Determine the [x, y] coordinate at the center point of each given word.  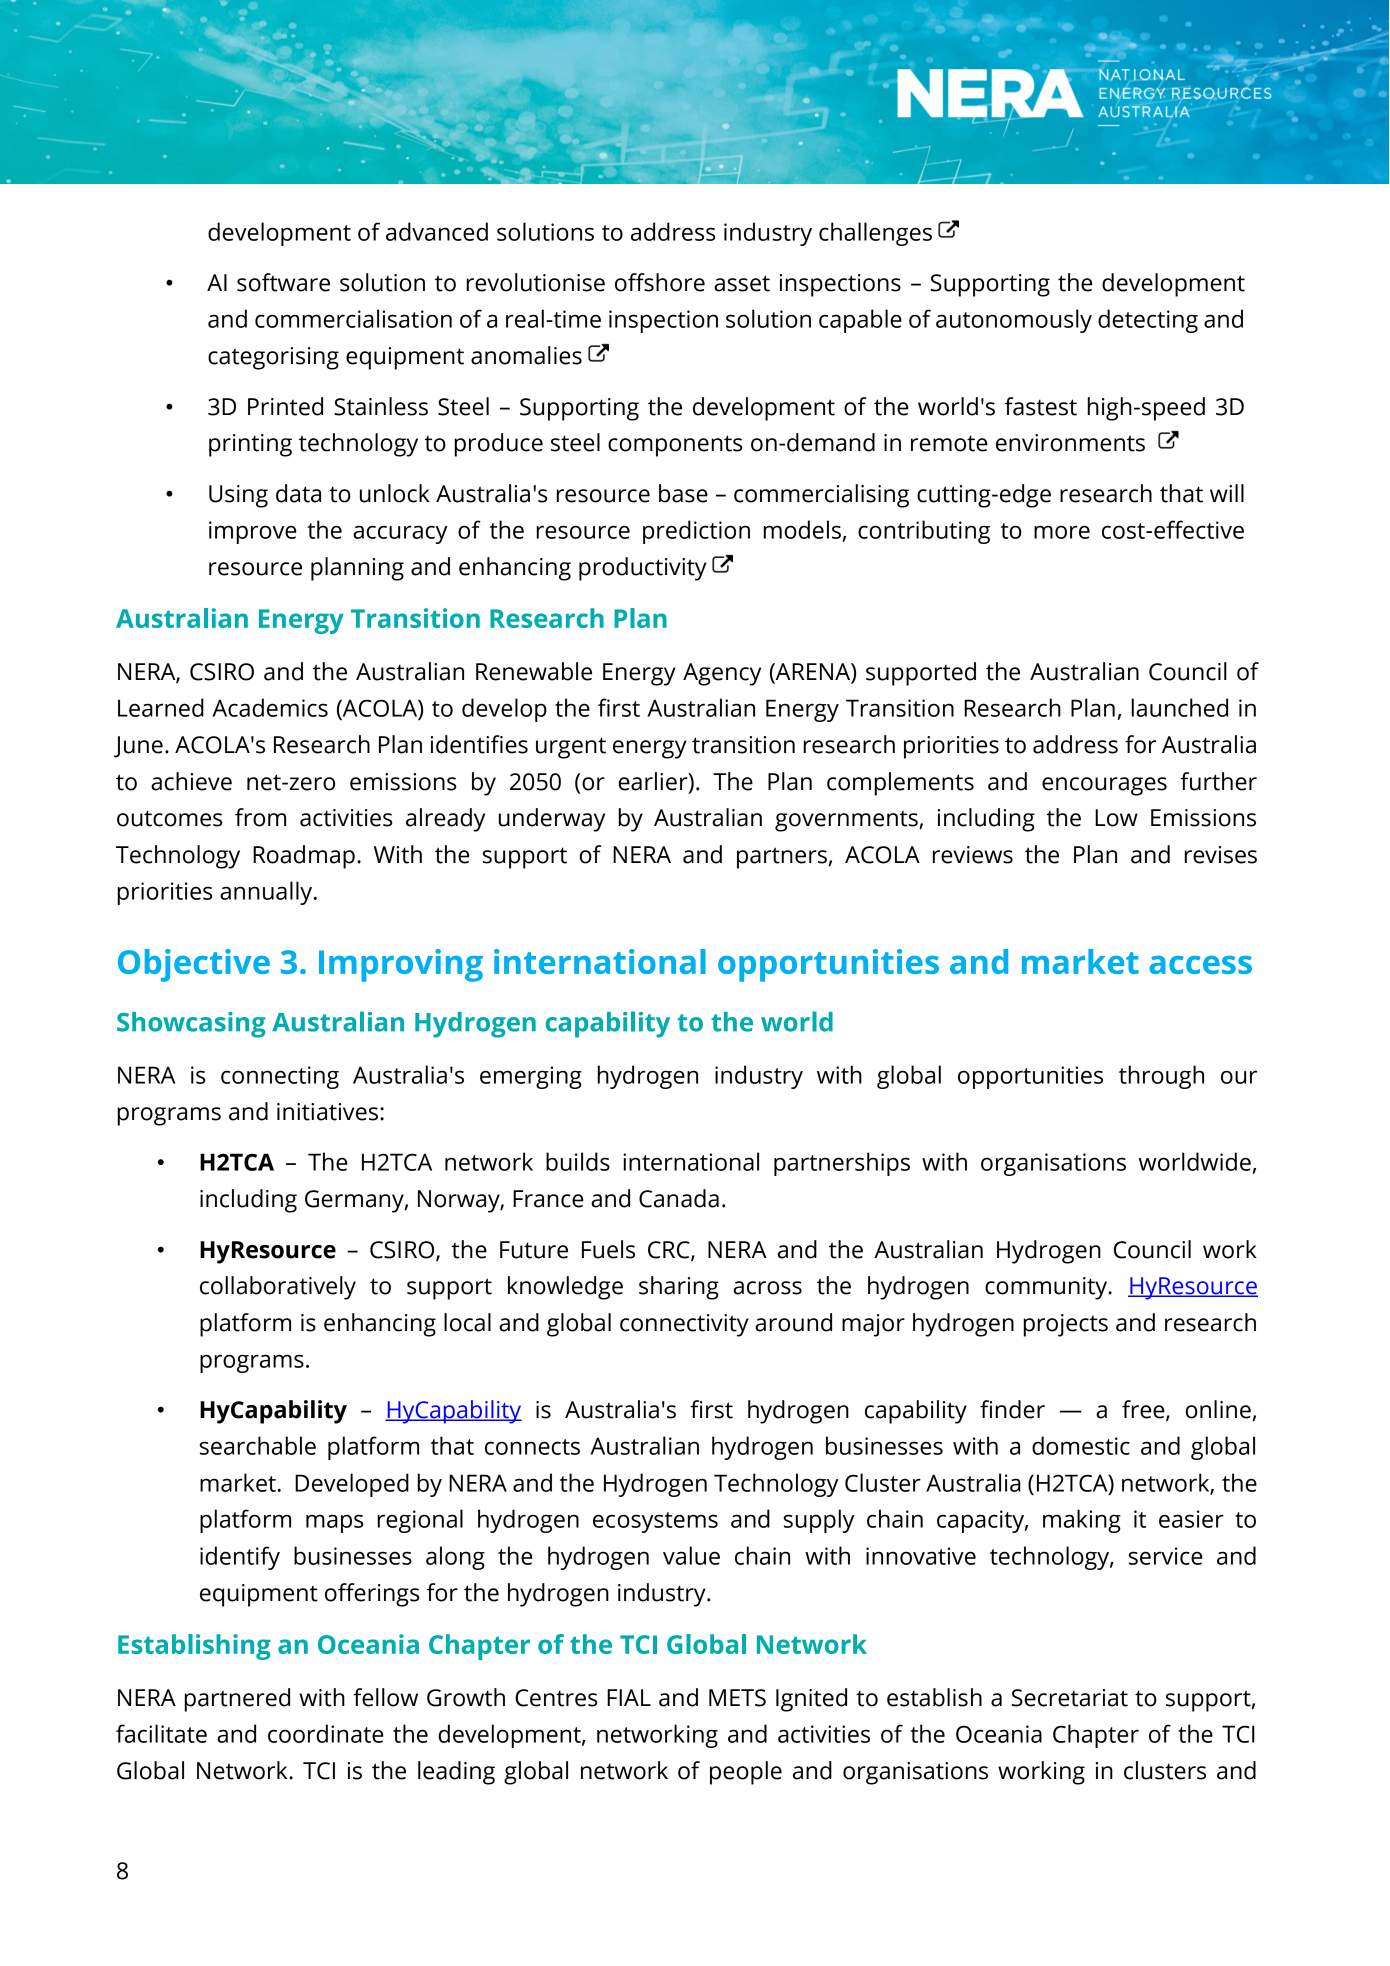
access [1200, 965]
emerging [531, 1077]
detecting [1148, 321]
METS [737, 1698]
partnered [237, 1700]
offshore [660, 282]
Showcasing [191, 1025]
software [283, 282]
